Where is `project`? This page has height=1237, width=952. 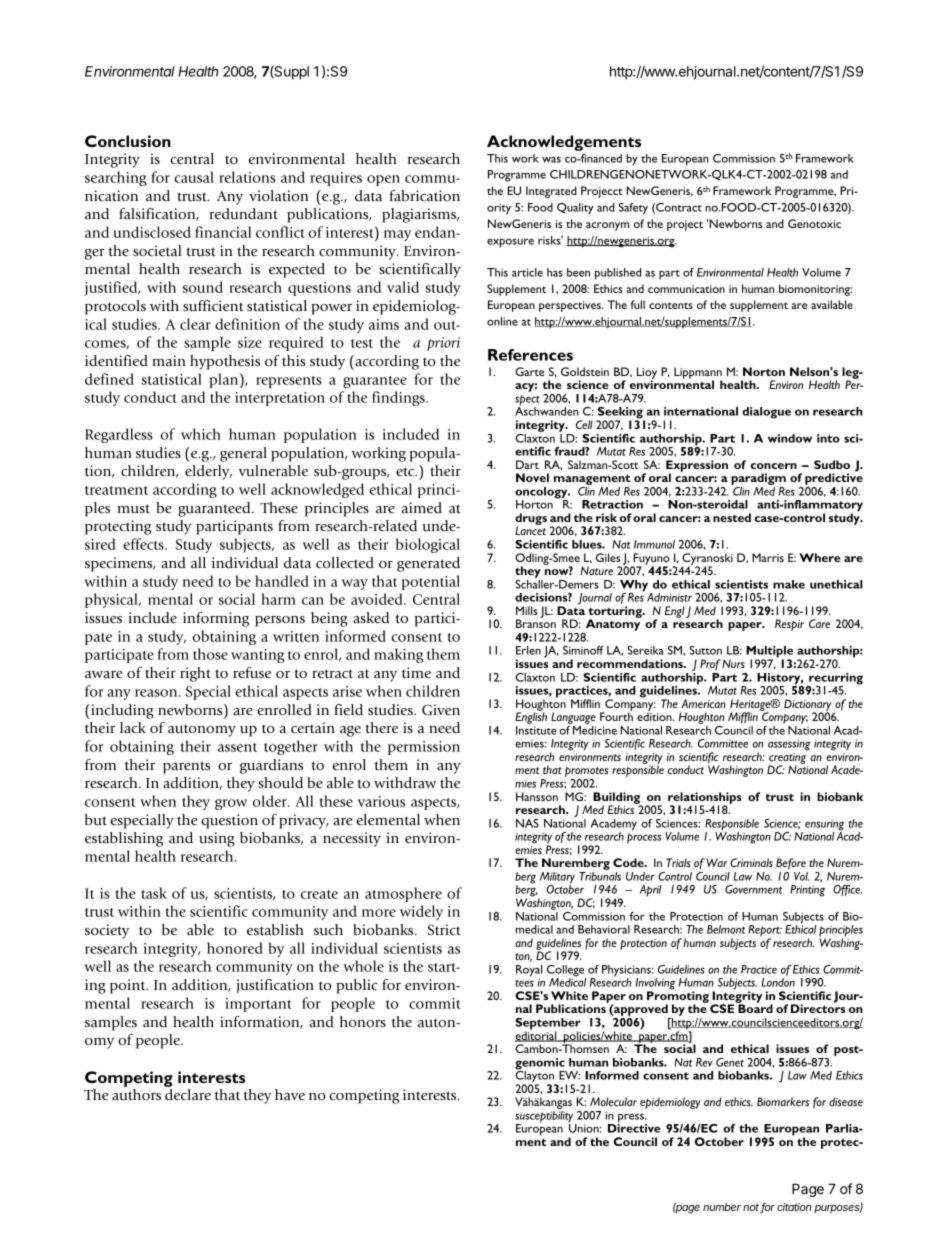 project is located at coordinates (685, 225).
